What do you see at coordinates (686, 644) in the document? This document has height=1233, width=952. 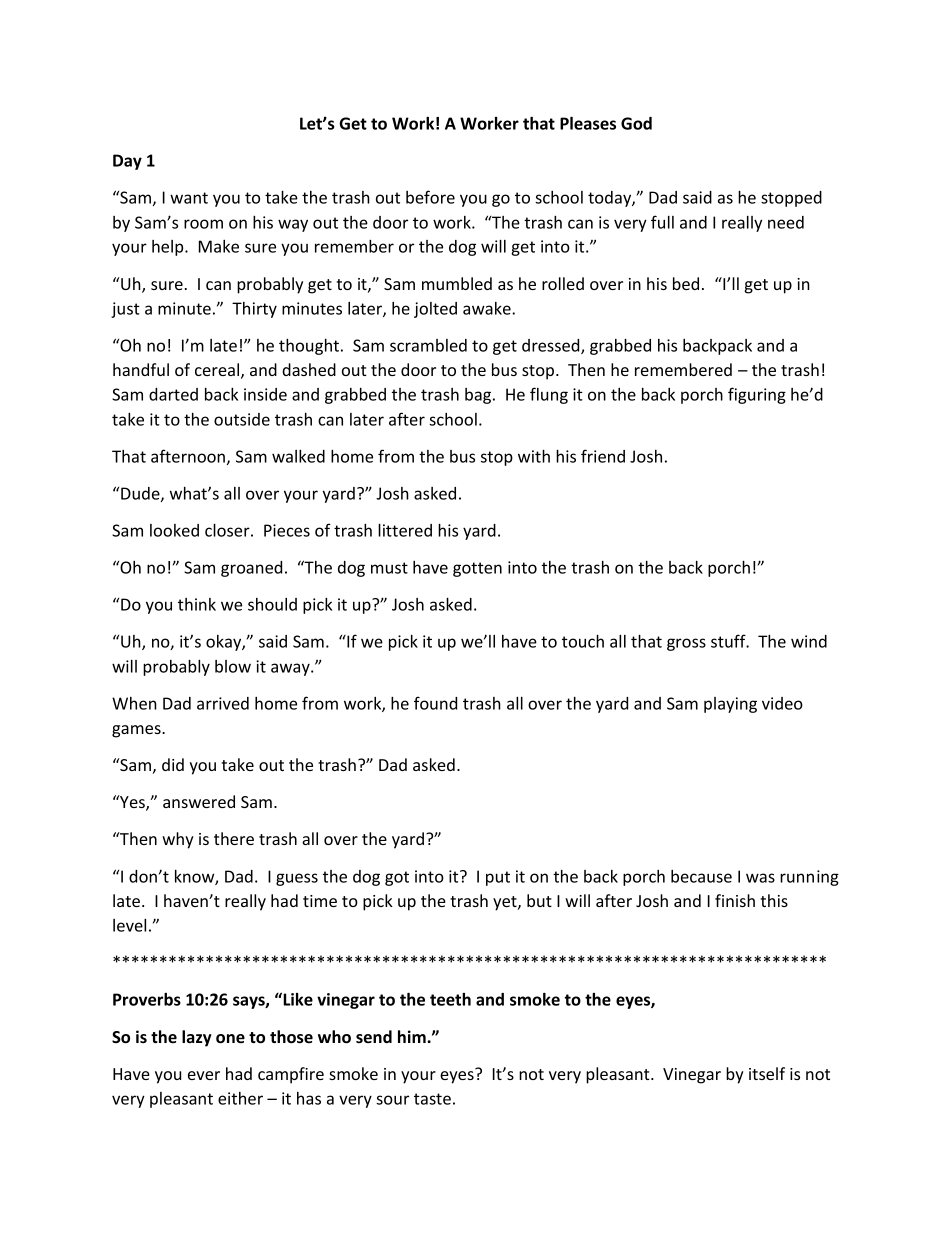 I see `gross` at bounding box center [686, 644].
